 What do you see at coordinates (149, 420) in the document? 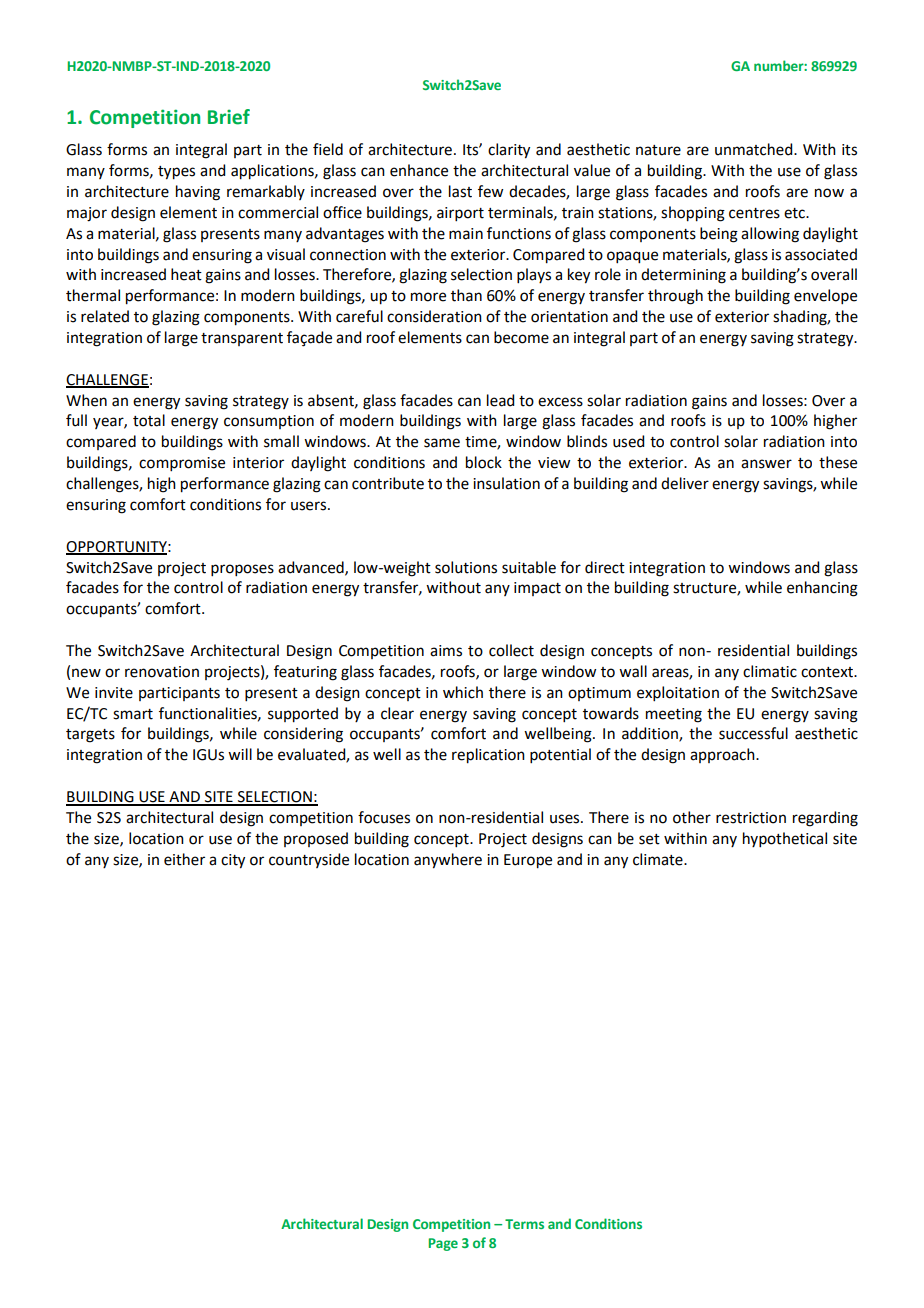
I see `total` at bounding box center [149, 420].
